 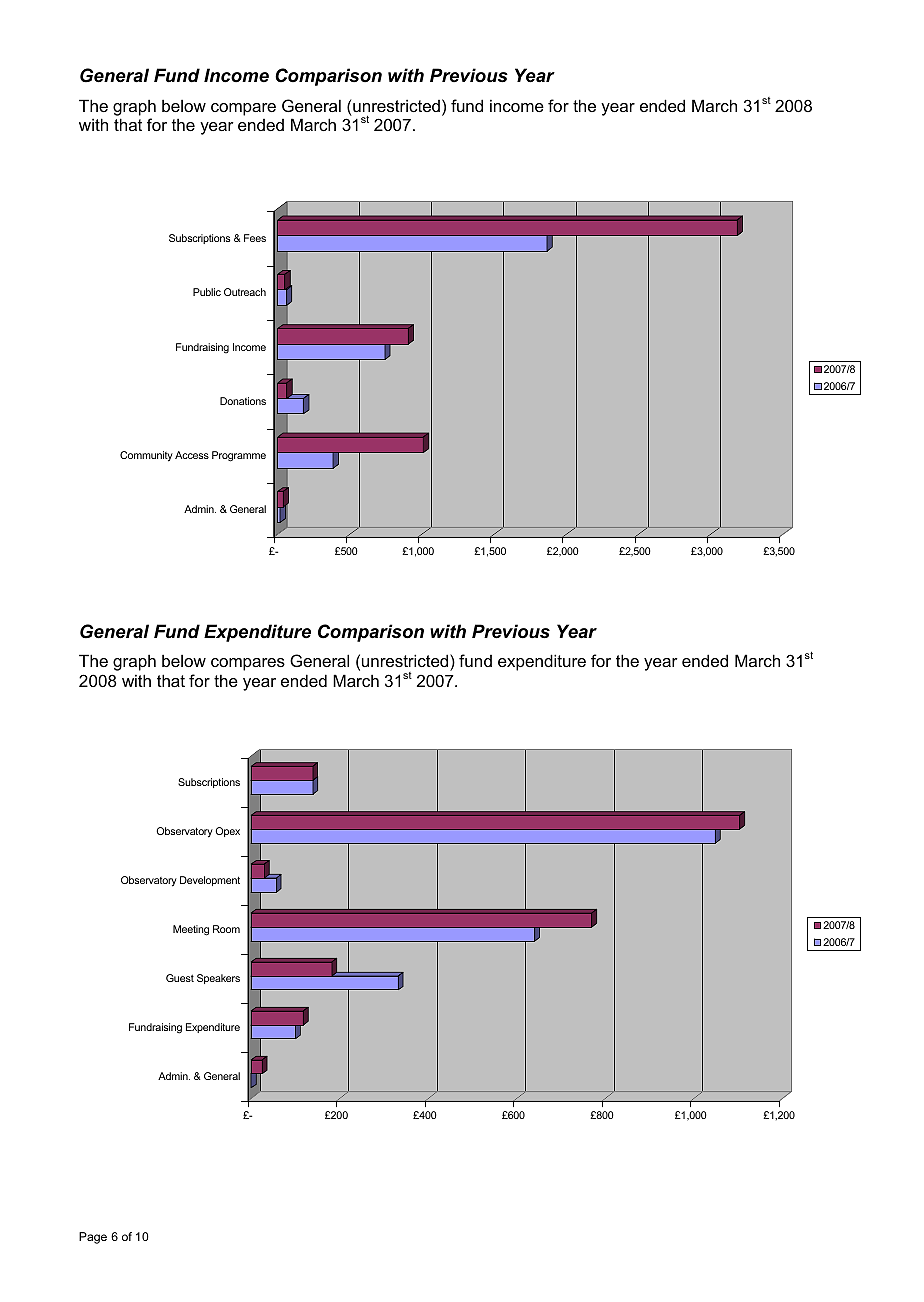 I want to click on Opex, so click(x=227, y=832).
